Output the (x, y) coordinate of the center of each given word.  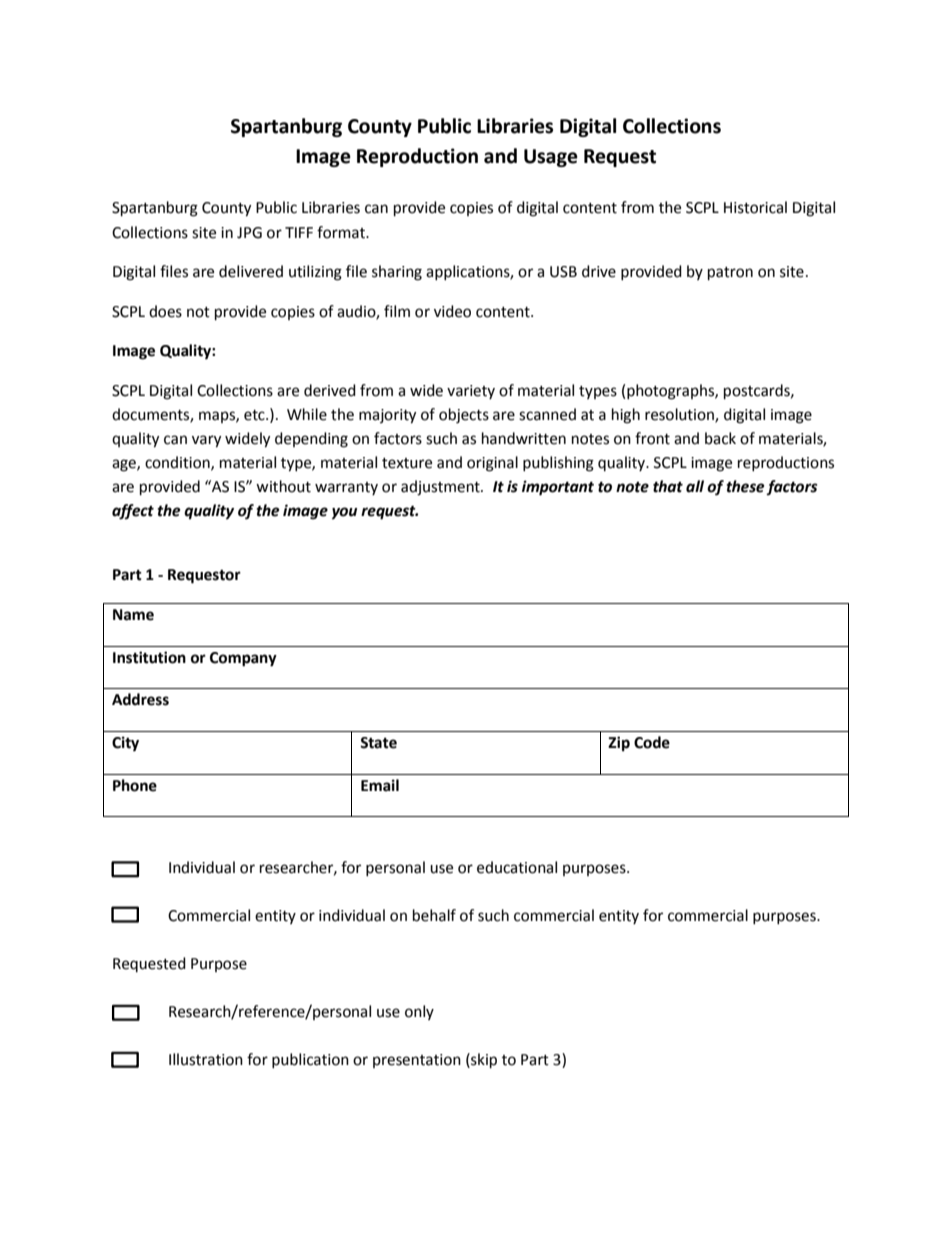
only (419, 1012)
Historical (755, 207)
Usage (551, 158)
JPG (249, 233)
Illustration (206, 1059)
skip (483, 1061)
